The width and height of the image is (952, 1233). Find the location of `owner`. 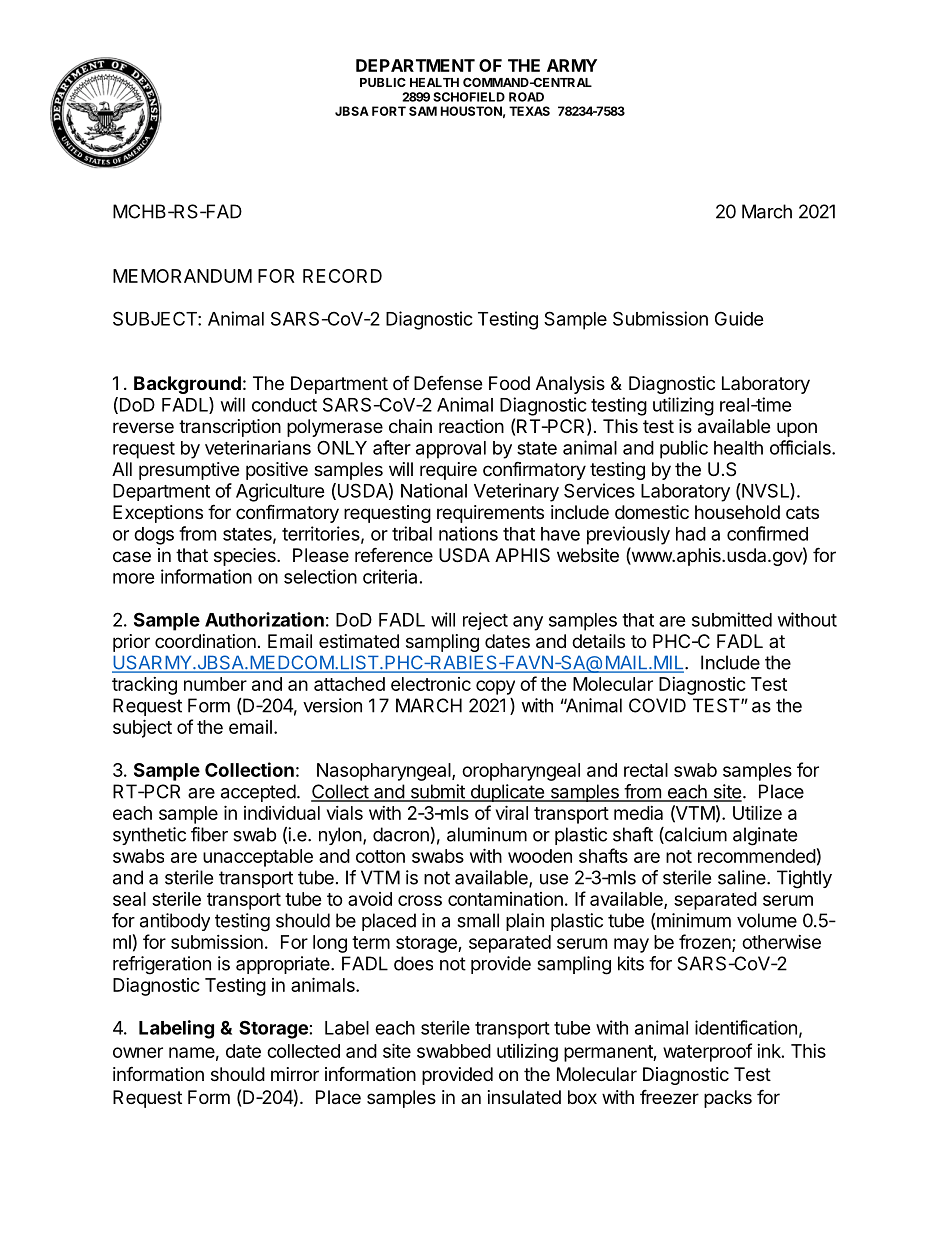

owner is located at coordinates (138, 1052).
